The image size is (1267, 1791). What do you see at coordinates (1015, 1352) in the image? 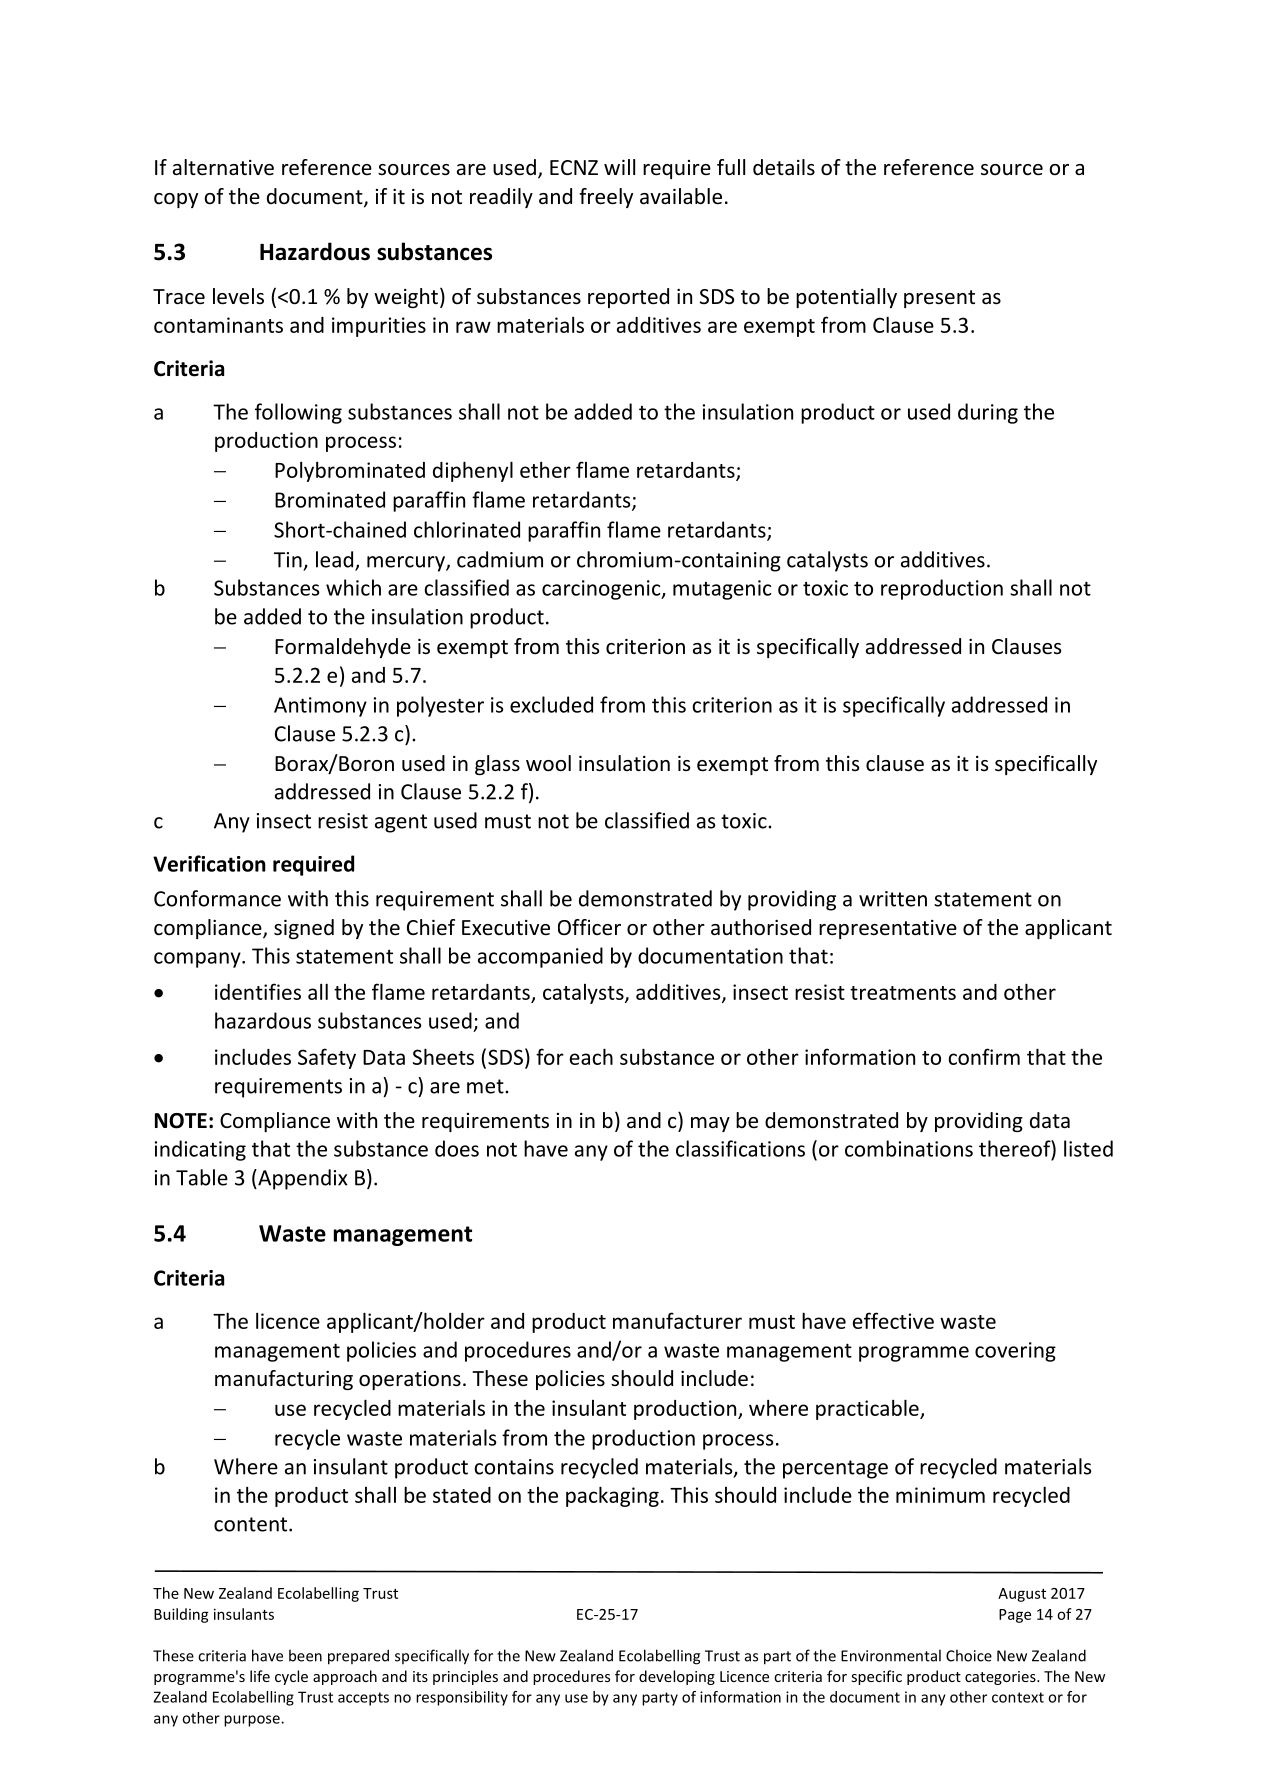
I see `covering` at bounding box center [1015, 1352].
